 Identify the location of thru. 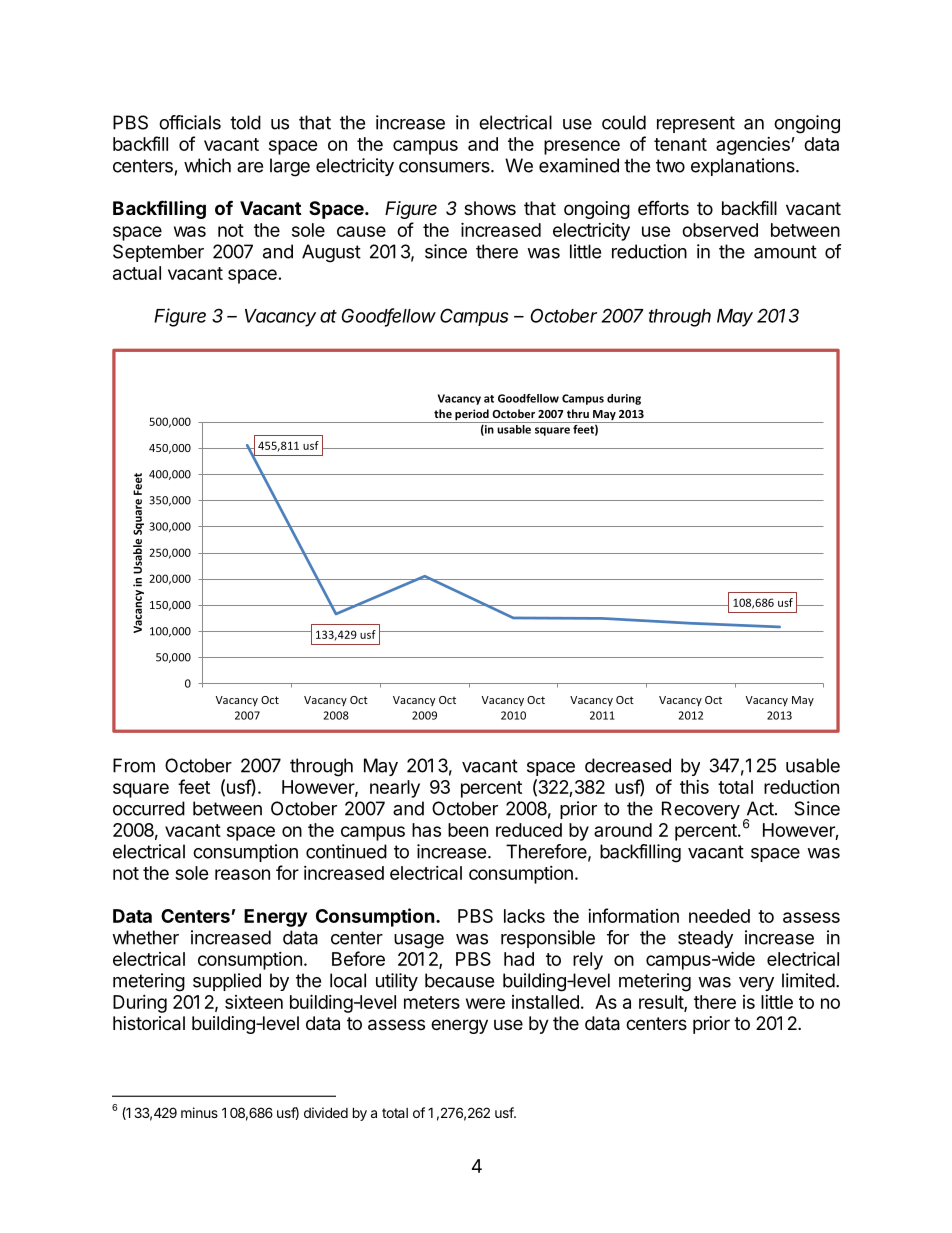
(578, 413).
